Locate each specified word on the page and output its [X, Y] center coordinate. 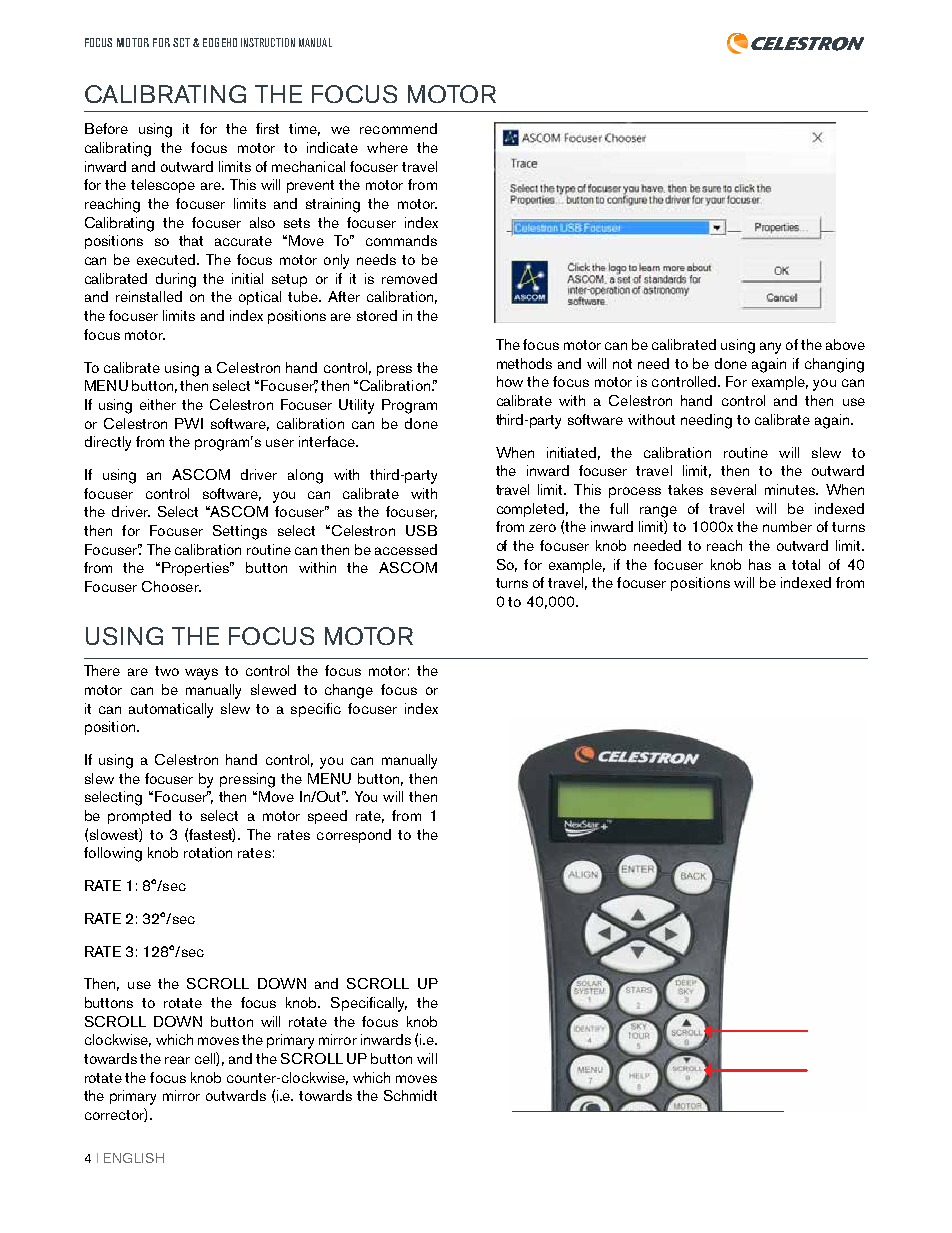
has [760, 564]
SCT [181, 42]
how [510, 381]
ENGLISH [134, 1158]
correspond [354, 836]
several [733, 489]
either [158, 404]
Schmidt [410, 1095]
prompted [139, 817]
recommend [398, 128]
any [770, 348]
